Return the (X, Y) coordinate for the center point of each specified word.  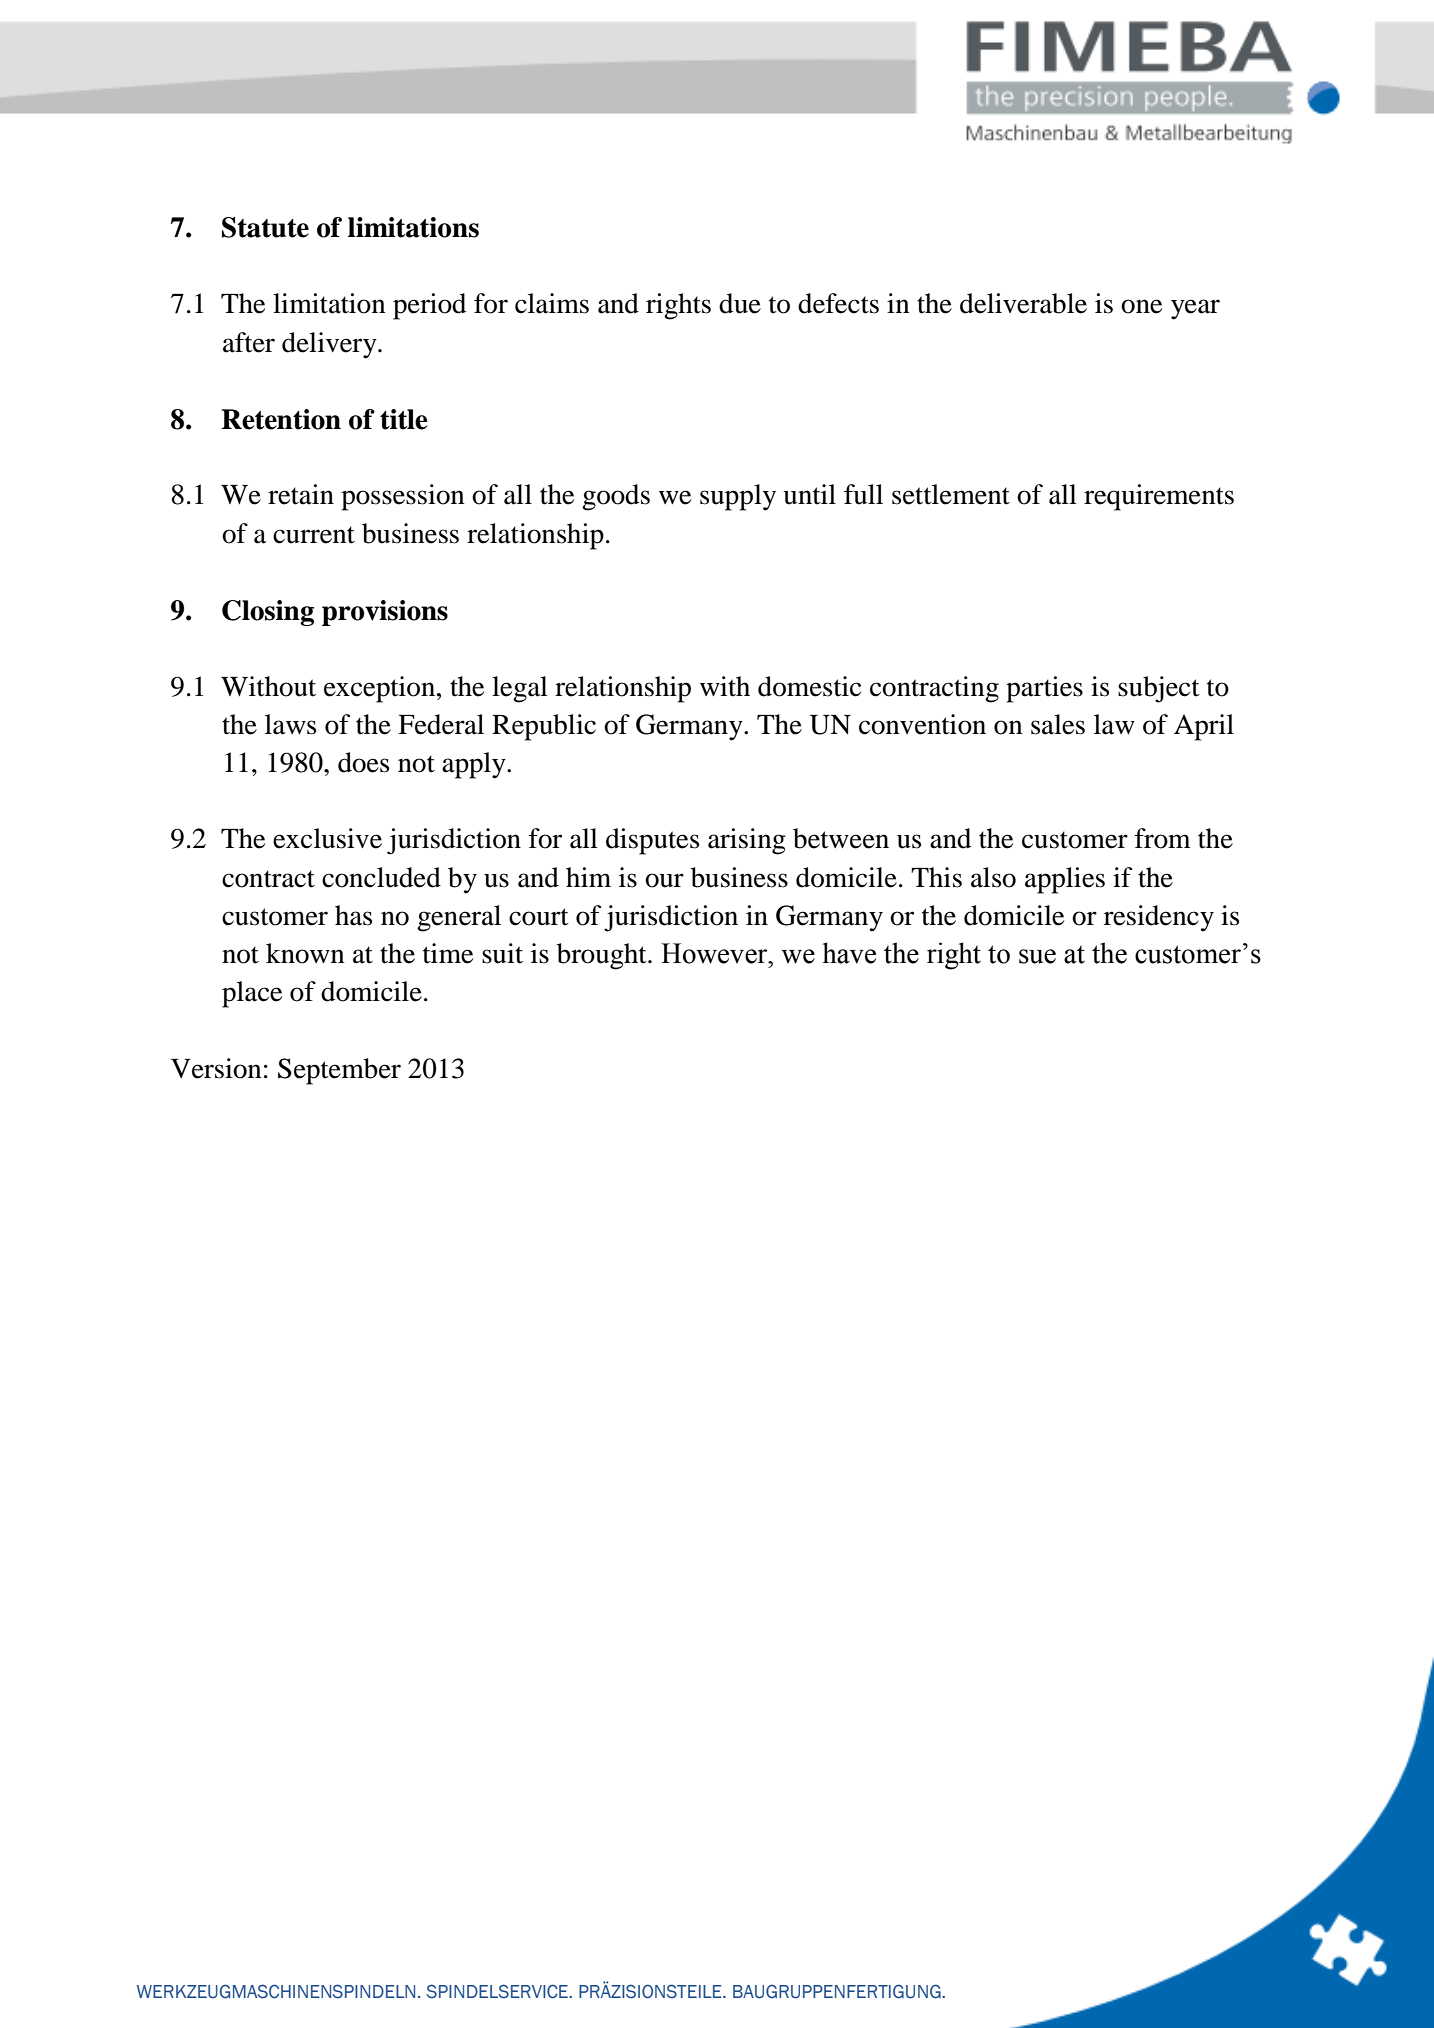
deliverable (1023, 303)
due (740, 303)
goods (616, 497)
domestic (809, 686)
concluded (381, 877)
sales (1058, 724)
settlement (951, 494)
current (314, 535)
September (339, 1071)
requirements (1159, 497)
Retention (281, 419)
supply (738, 497)
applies (1065, 880)
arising (747, 841)
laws (290, 724)
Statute (265, 227)
